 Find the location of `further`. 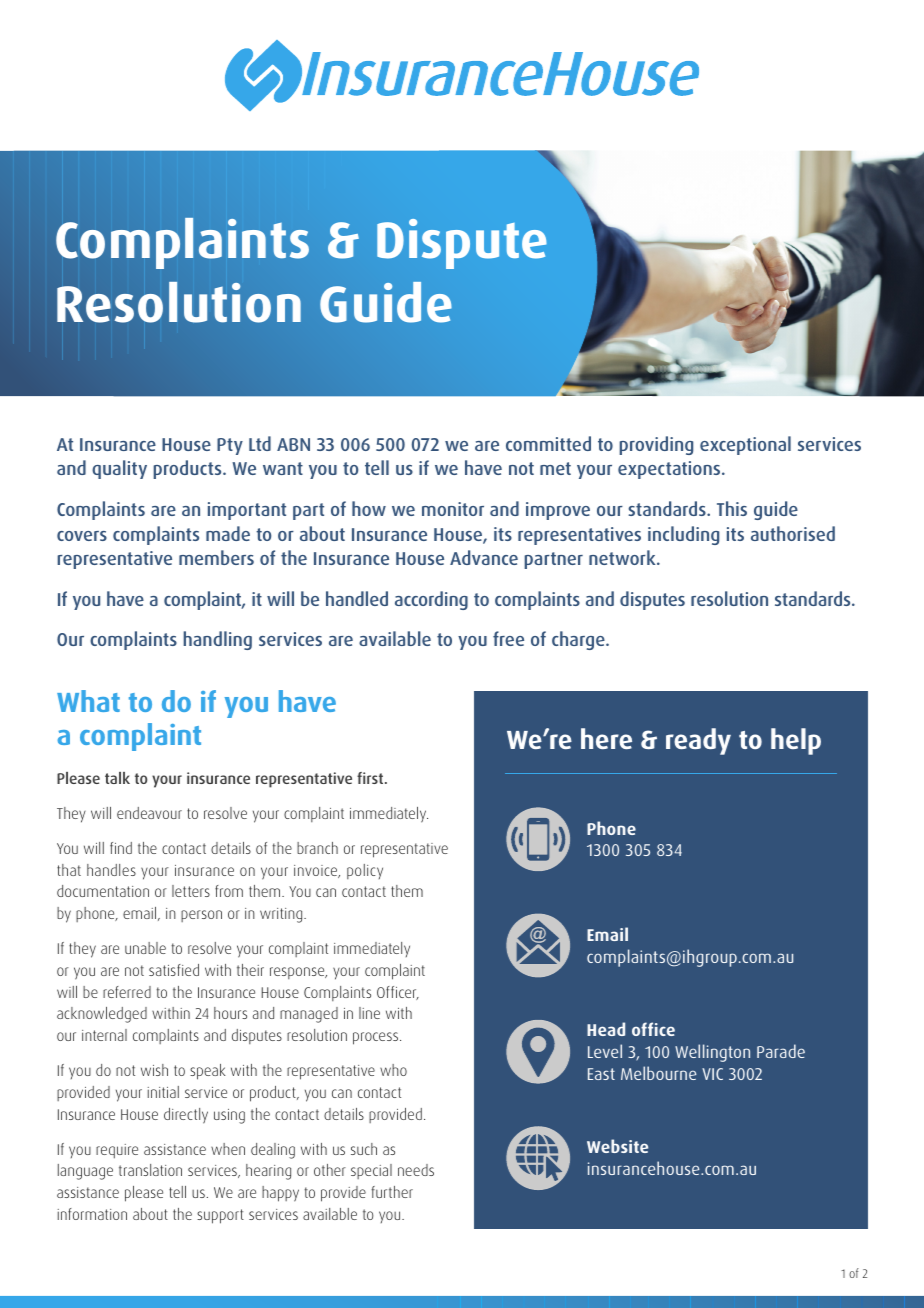

further is located at coordinates (392, 1192).
